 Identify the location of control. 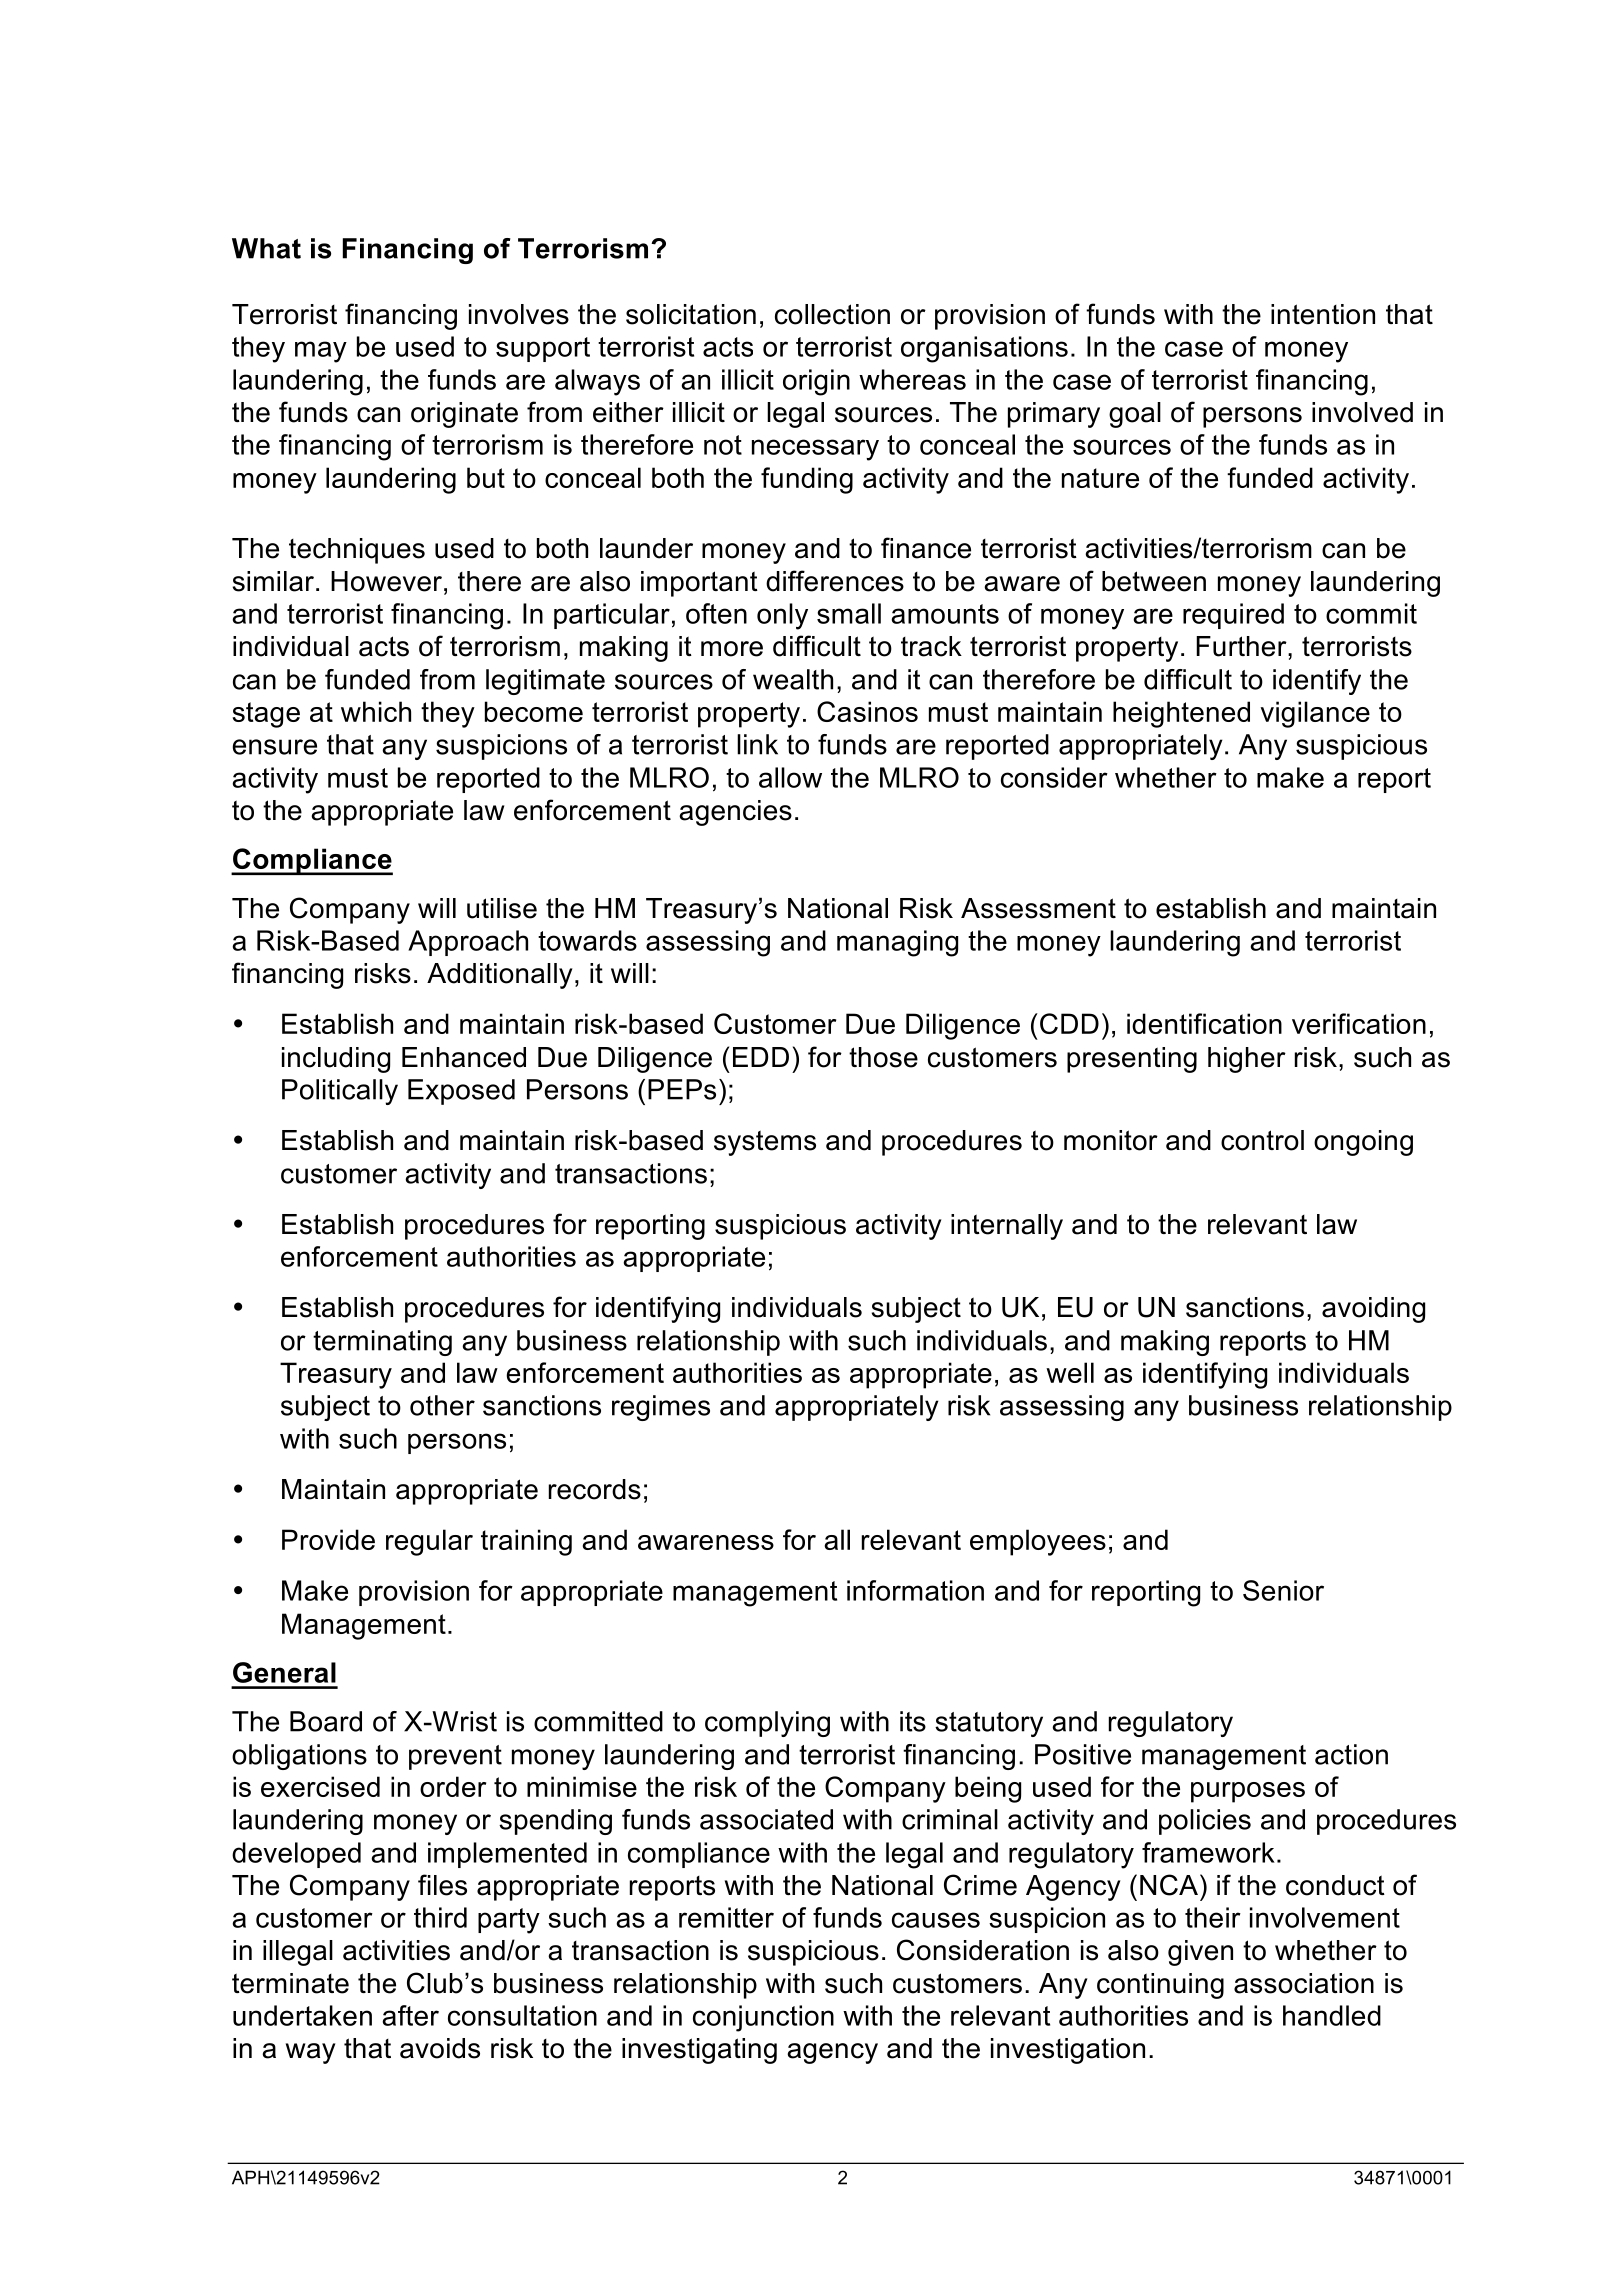
(1262, 1140).
